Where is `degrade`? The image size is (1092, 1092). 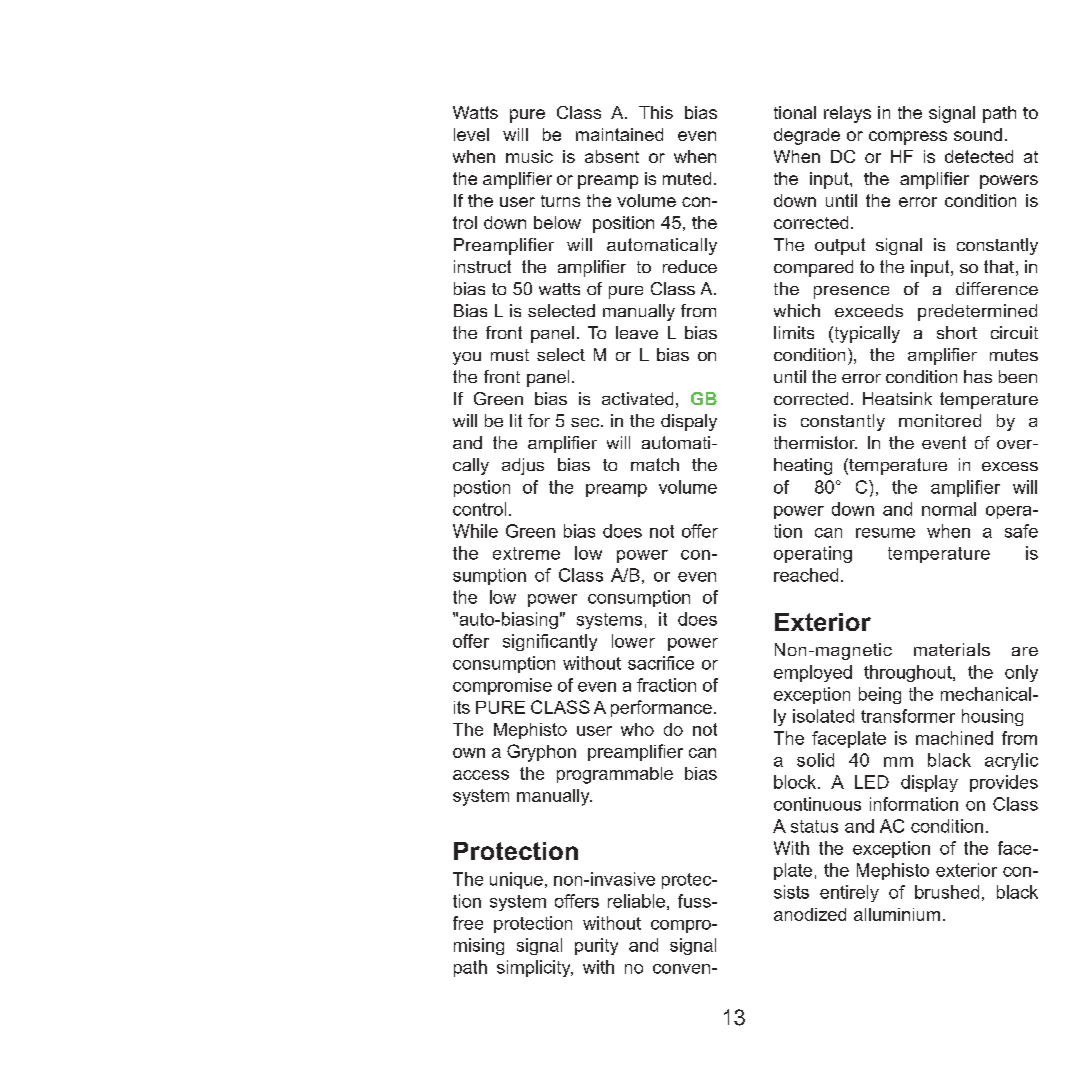
degrade is located at coordinates (807, 136).
